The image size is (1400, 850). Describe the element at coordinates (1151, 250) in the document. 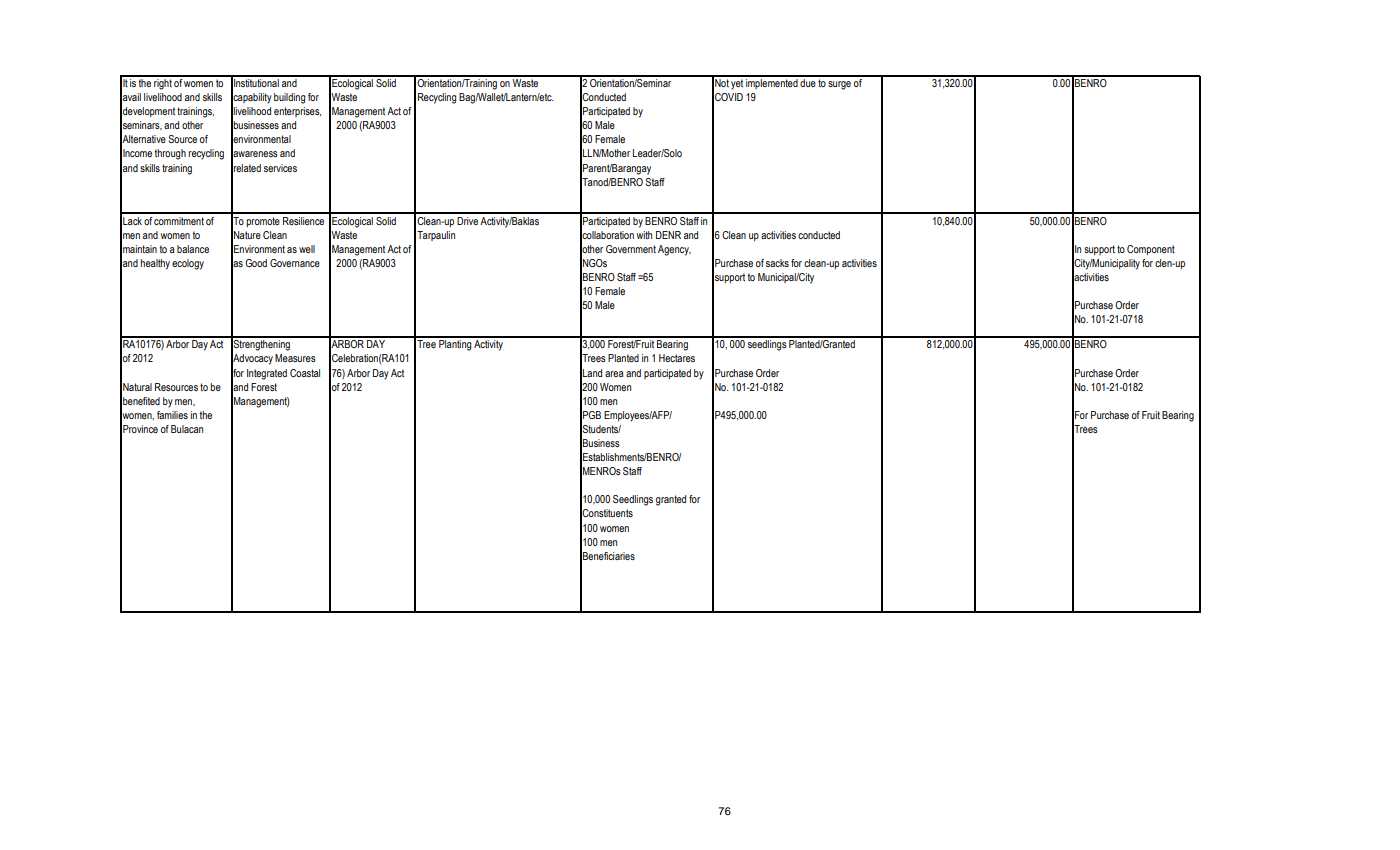

I see `Component` at that location.
